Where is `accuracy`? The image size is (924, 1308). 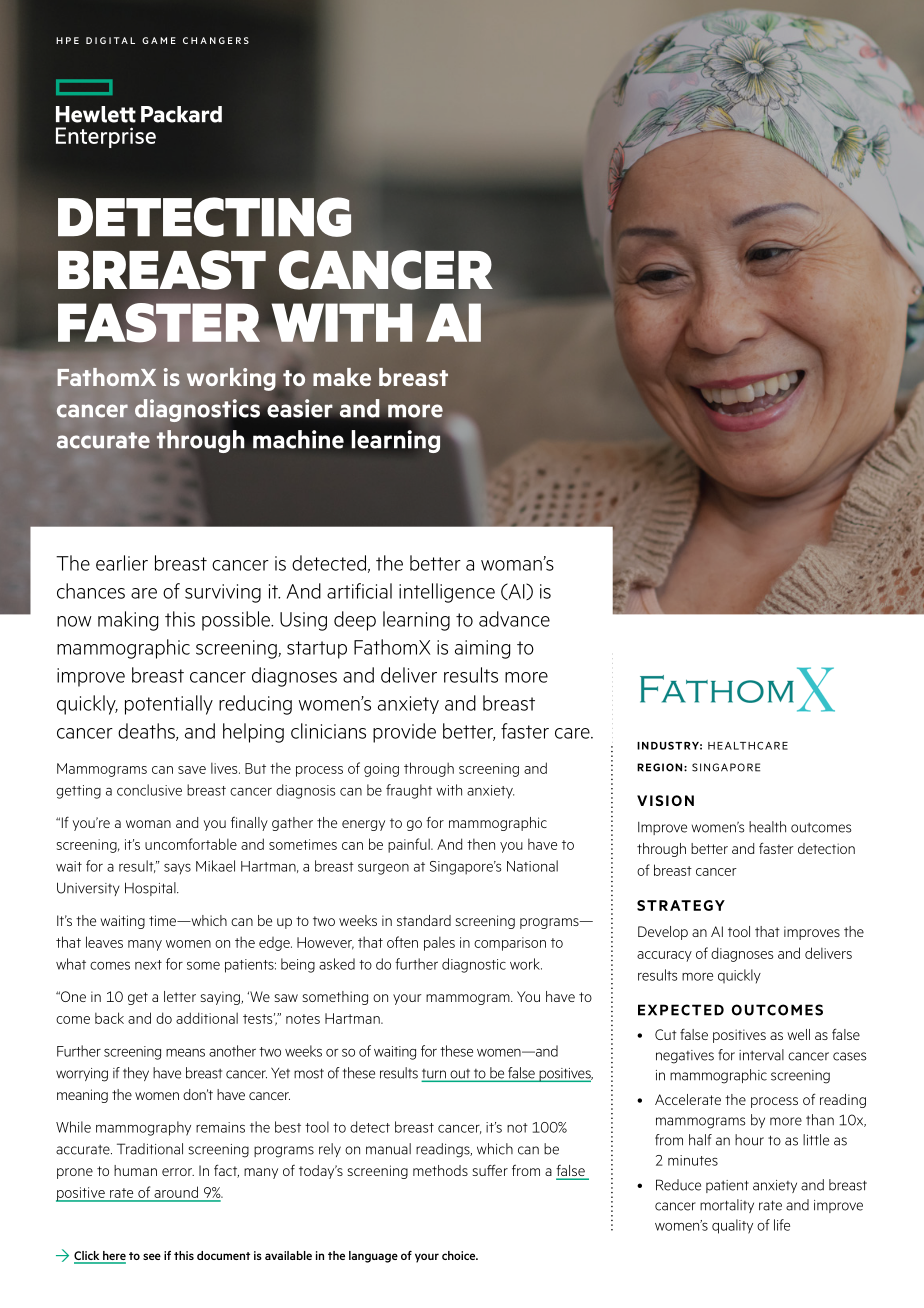
accuracy is located at coordinates (664, 956).
